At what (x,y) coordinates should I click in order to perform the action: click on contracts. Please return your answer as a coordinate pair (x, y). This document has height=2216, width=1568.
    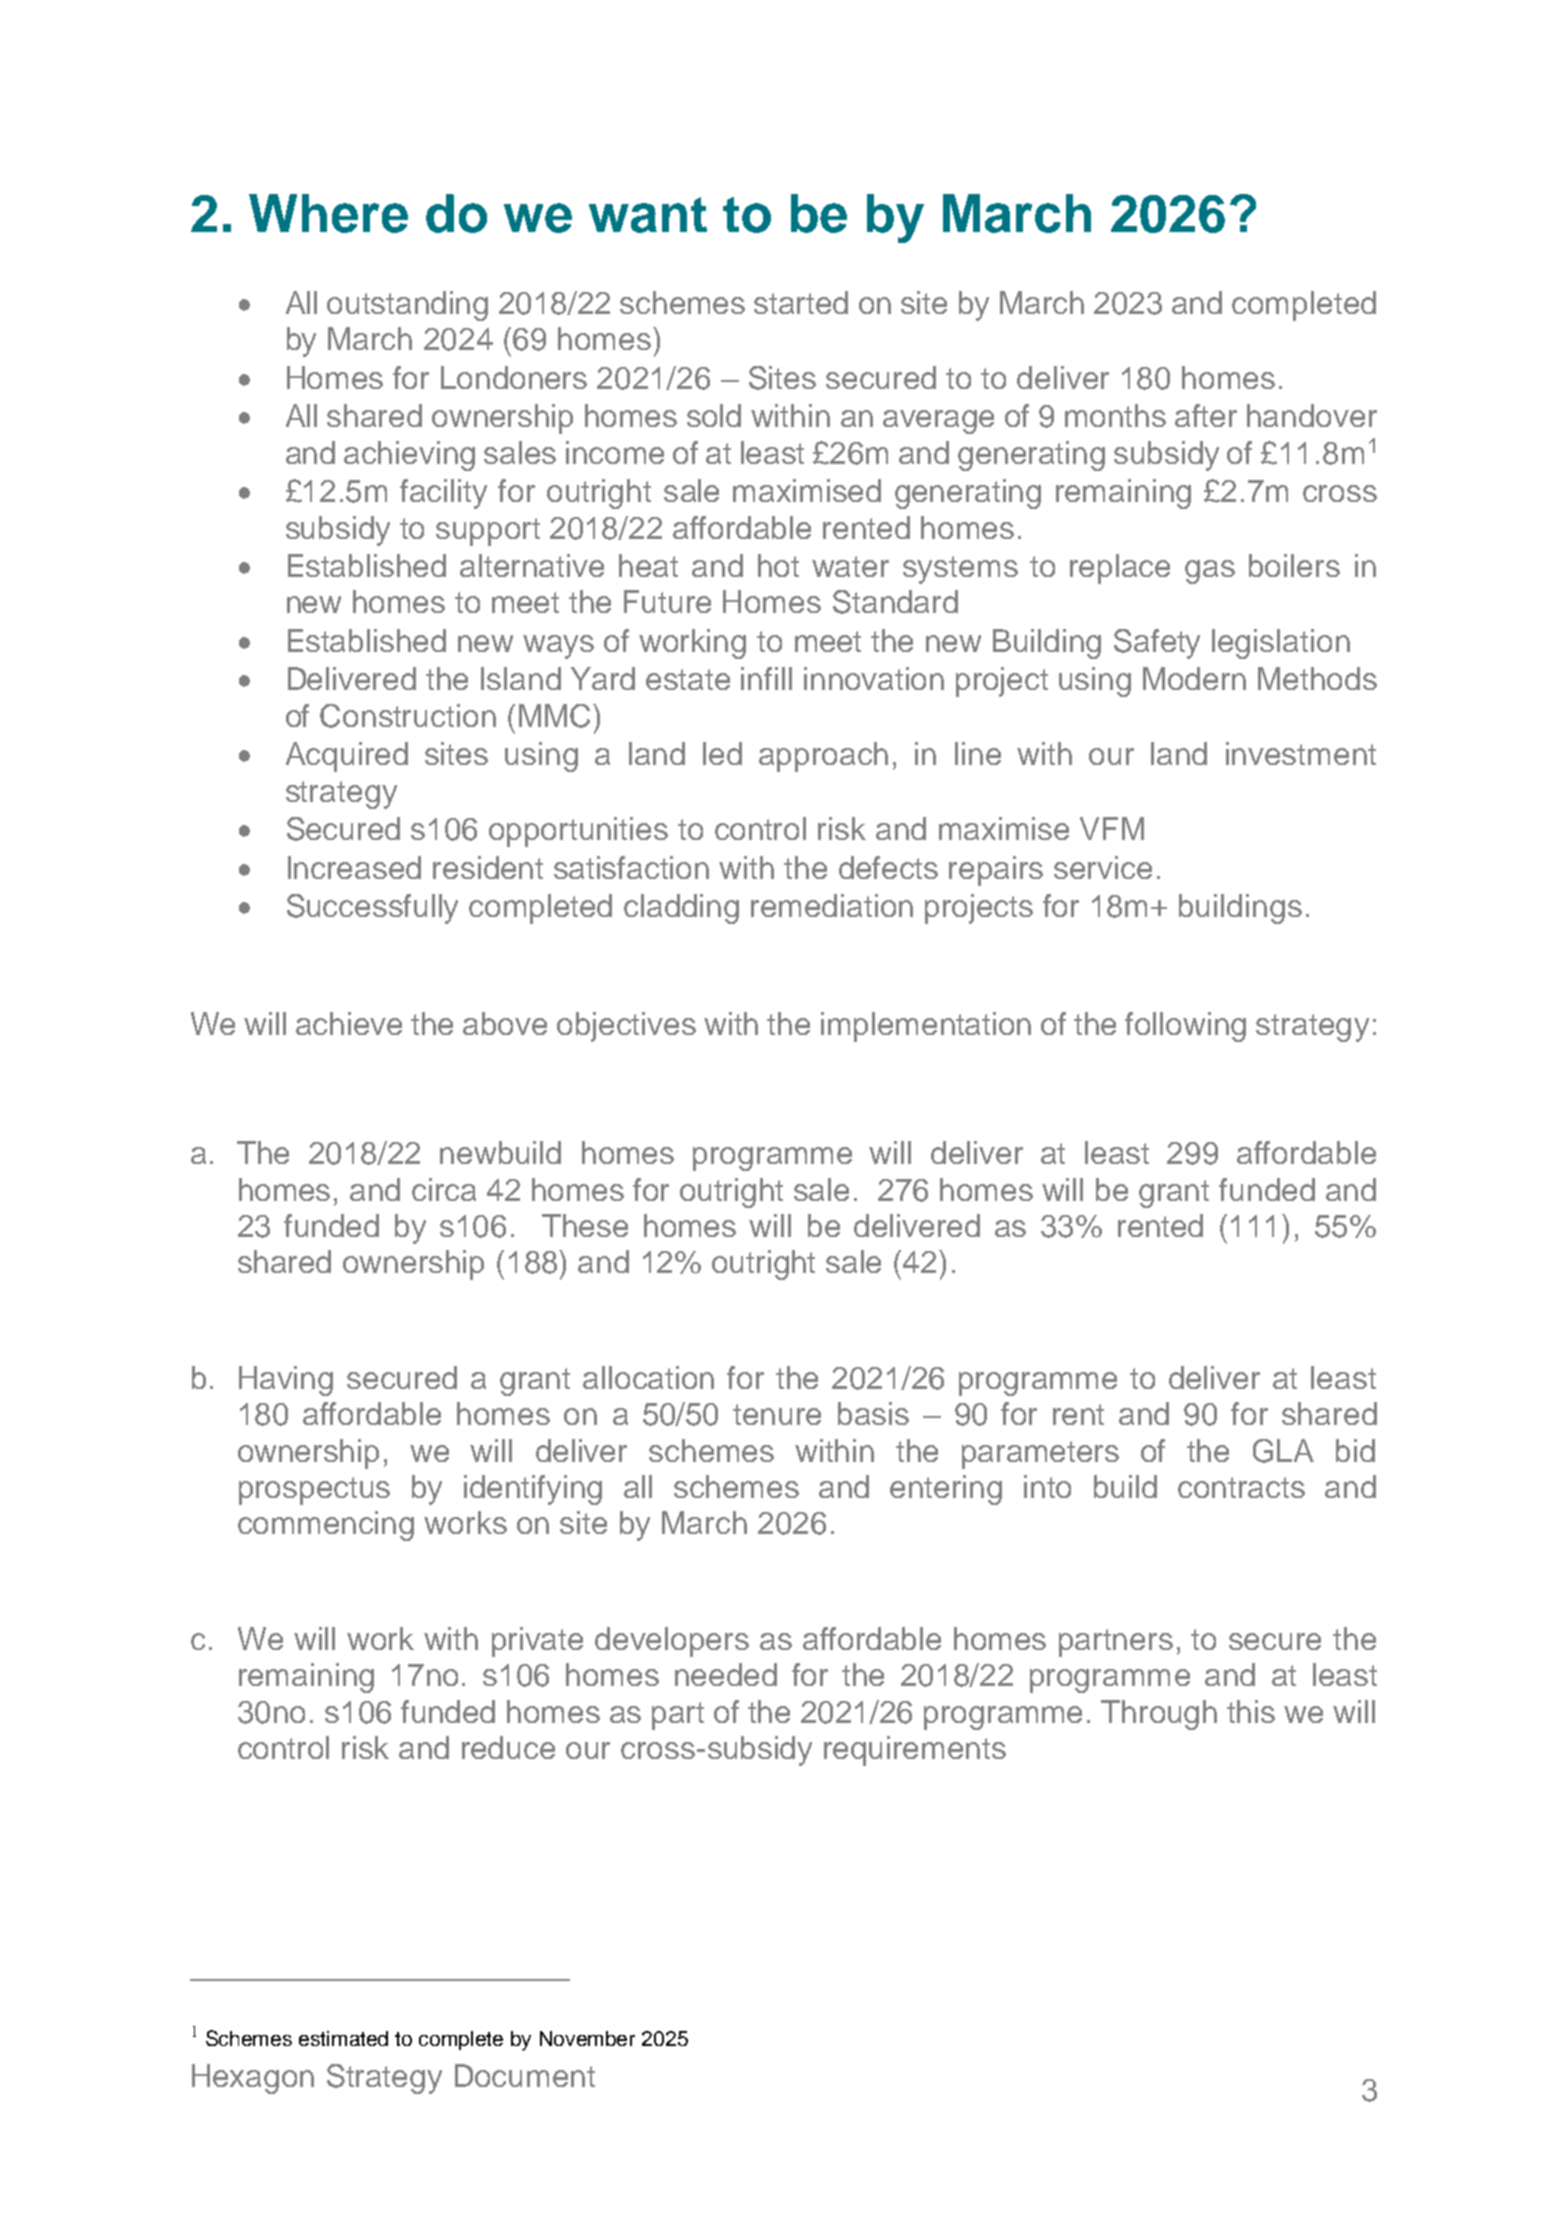
    Looking at the image, I should click on (1241, 1487).
